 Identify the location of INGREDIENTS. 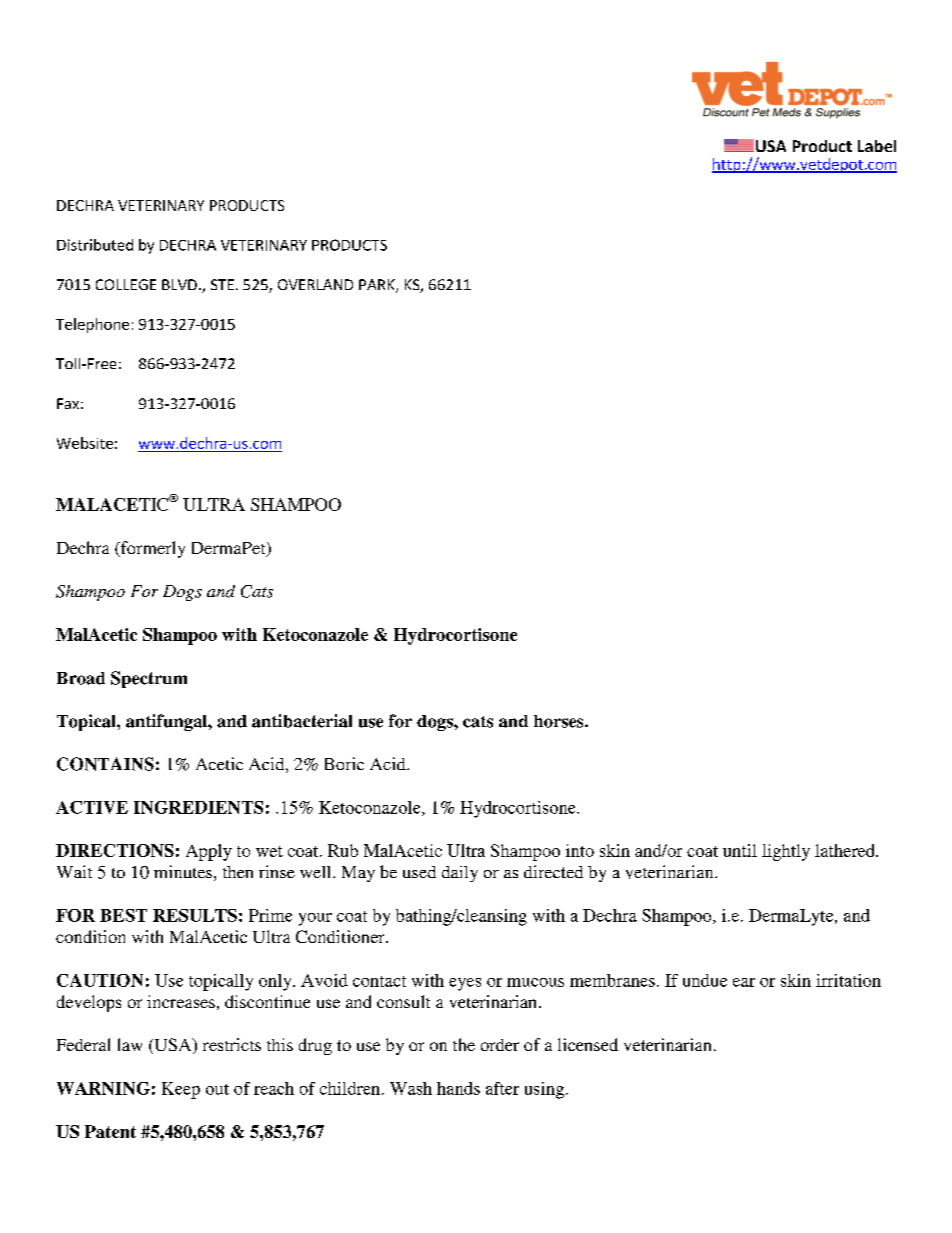
(198, 807).
